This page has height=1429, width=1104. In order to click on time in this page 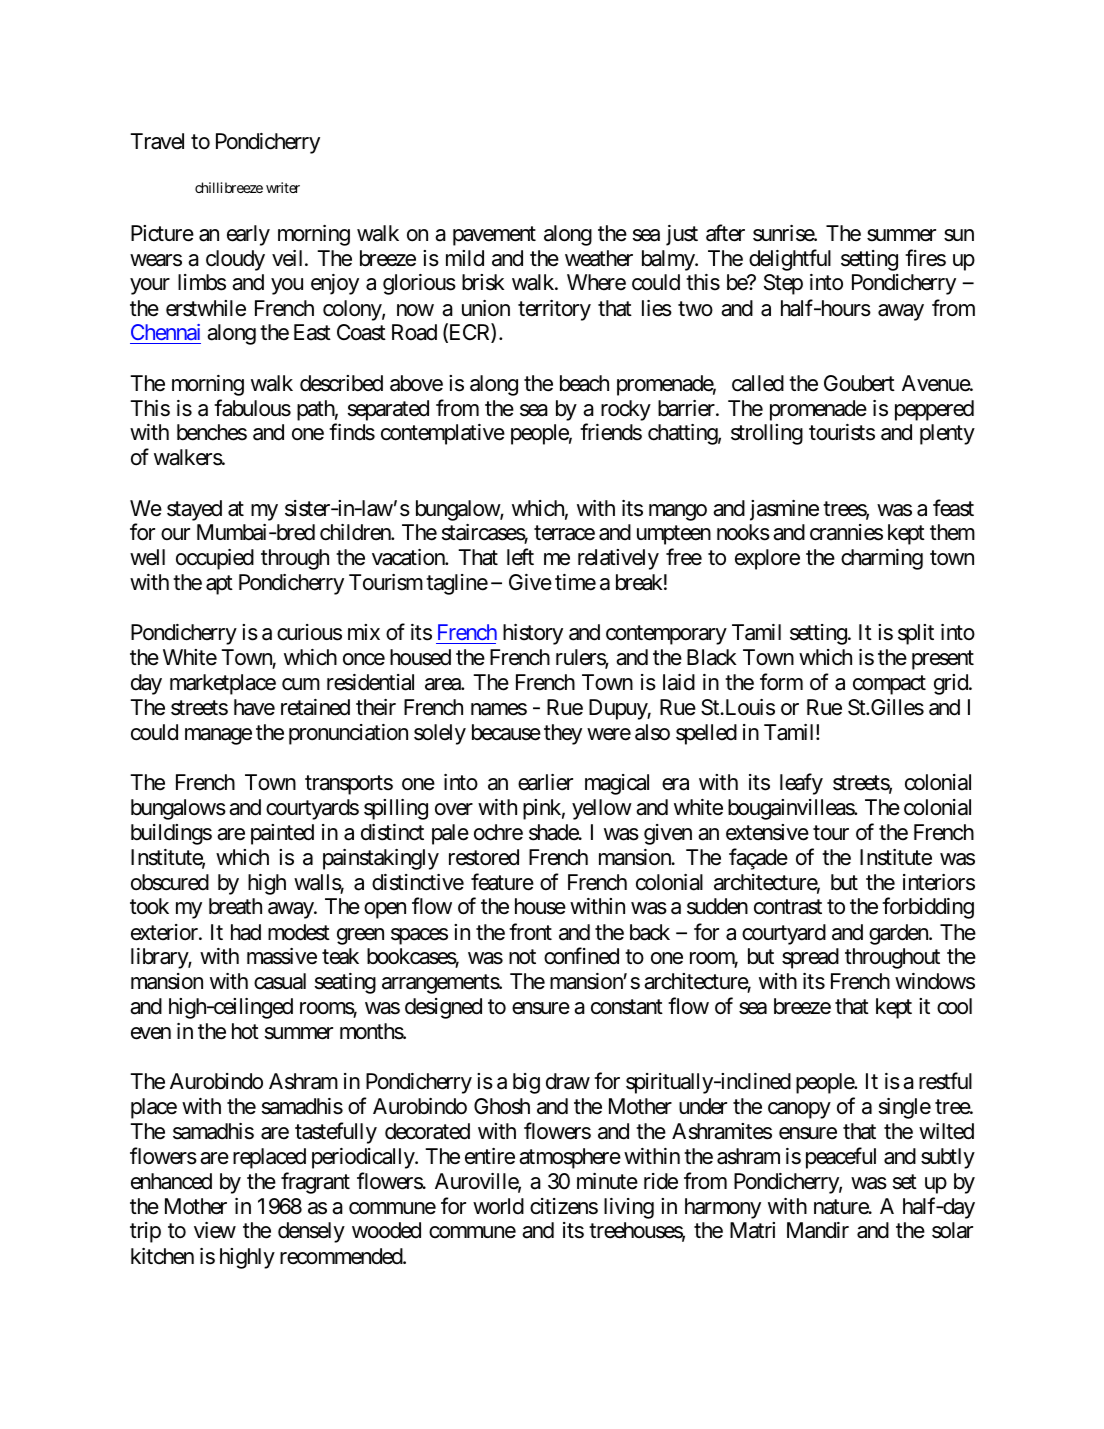, I will do `click(575, 582)`.
